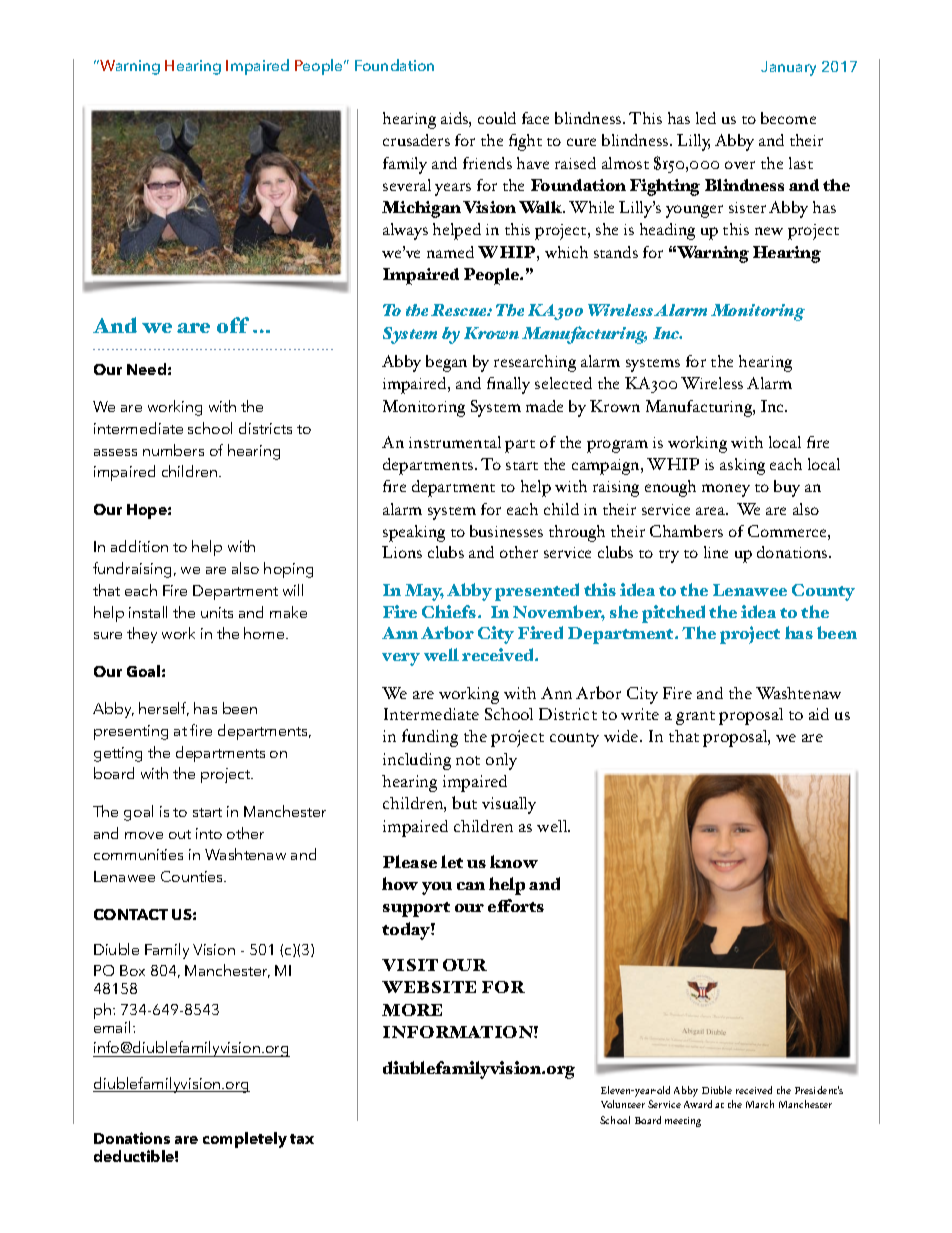 The height and width of the screenshot is (1233, 952). I want to click on units, so click(217, 612).
